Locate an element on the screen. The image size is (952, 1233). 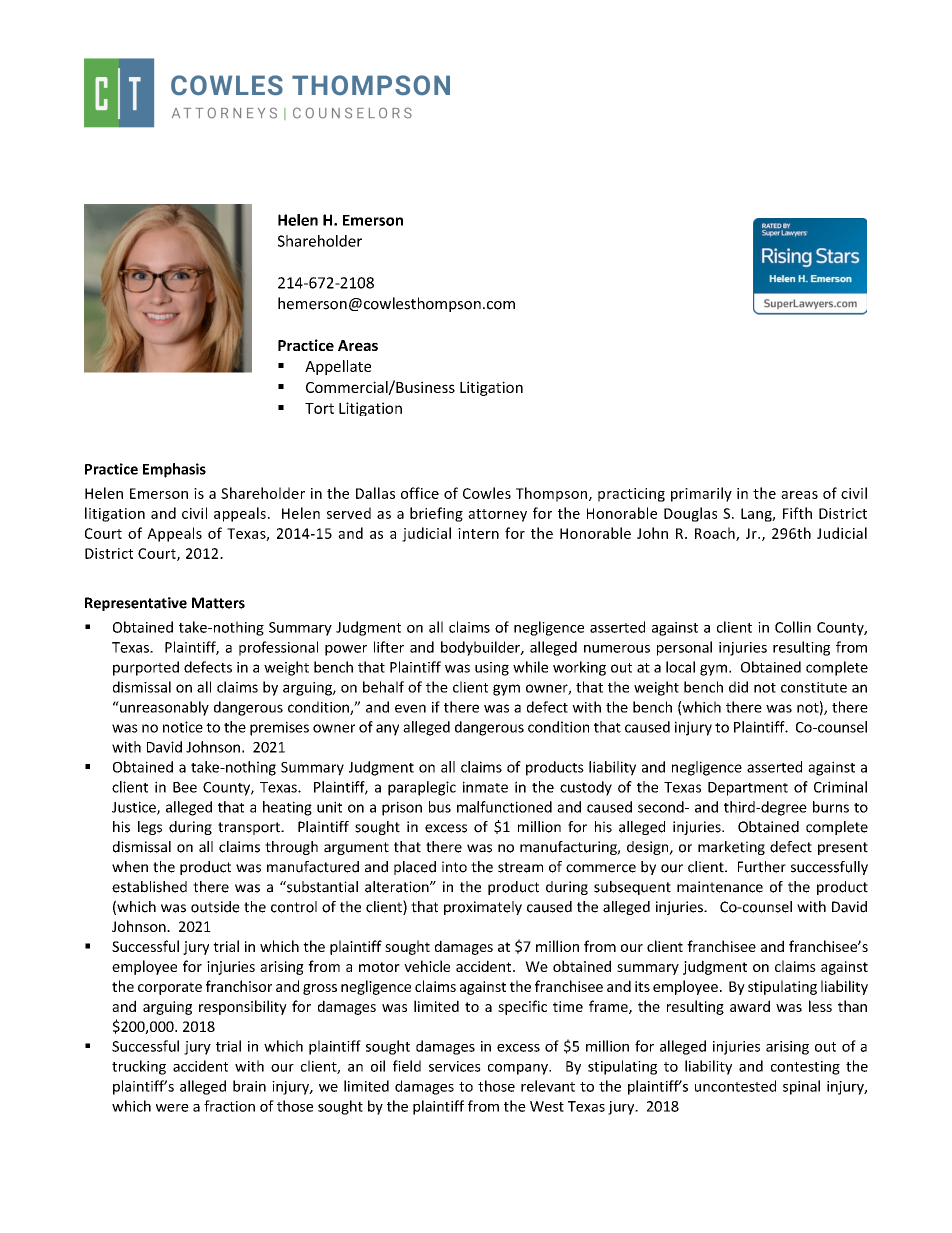
primarily is located at coordinates (701, 494).
